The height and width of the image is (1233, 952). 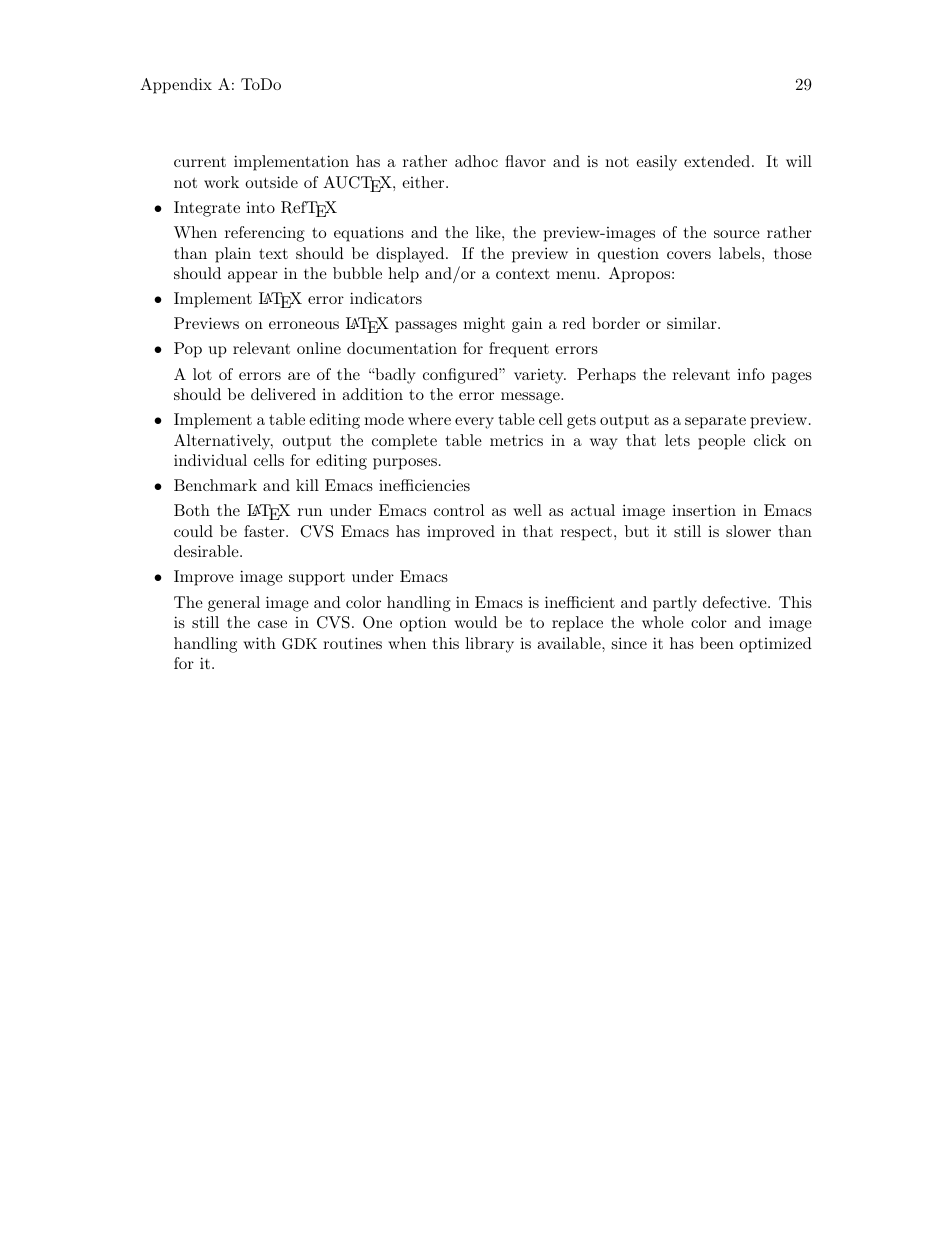 What do you see at coordinates (272, 624) in the image?
I see `case` at bounding box center [272, 624].
